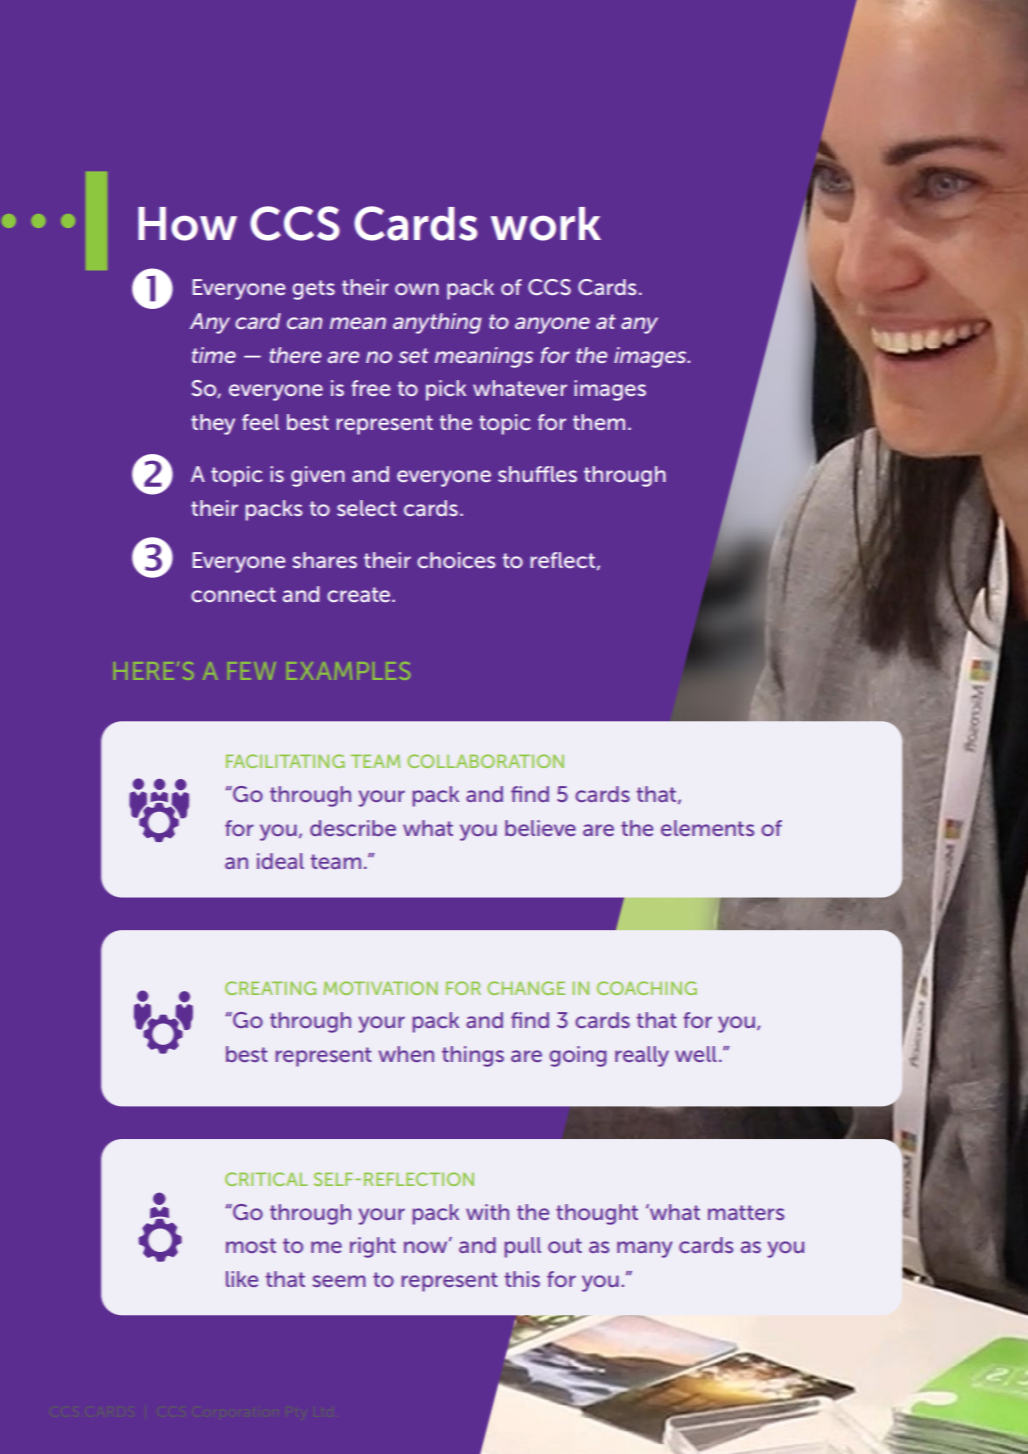 The image size is (1028, 1454). I want to click on gets, so click(313, 290).
